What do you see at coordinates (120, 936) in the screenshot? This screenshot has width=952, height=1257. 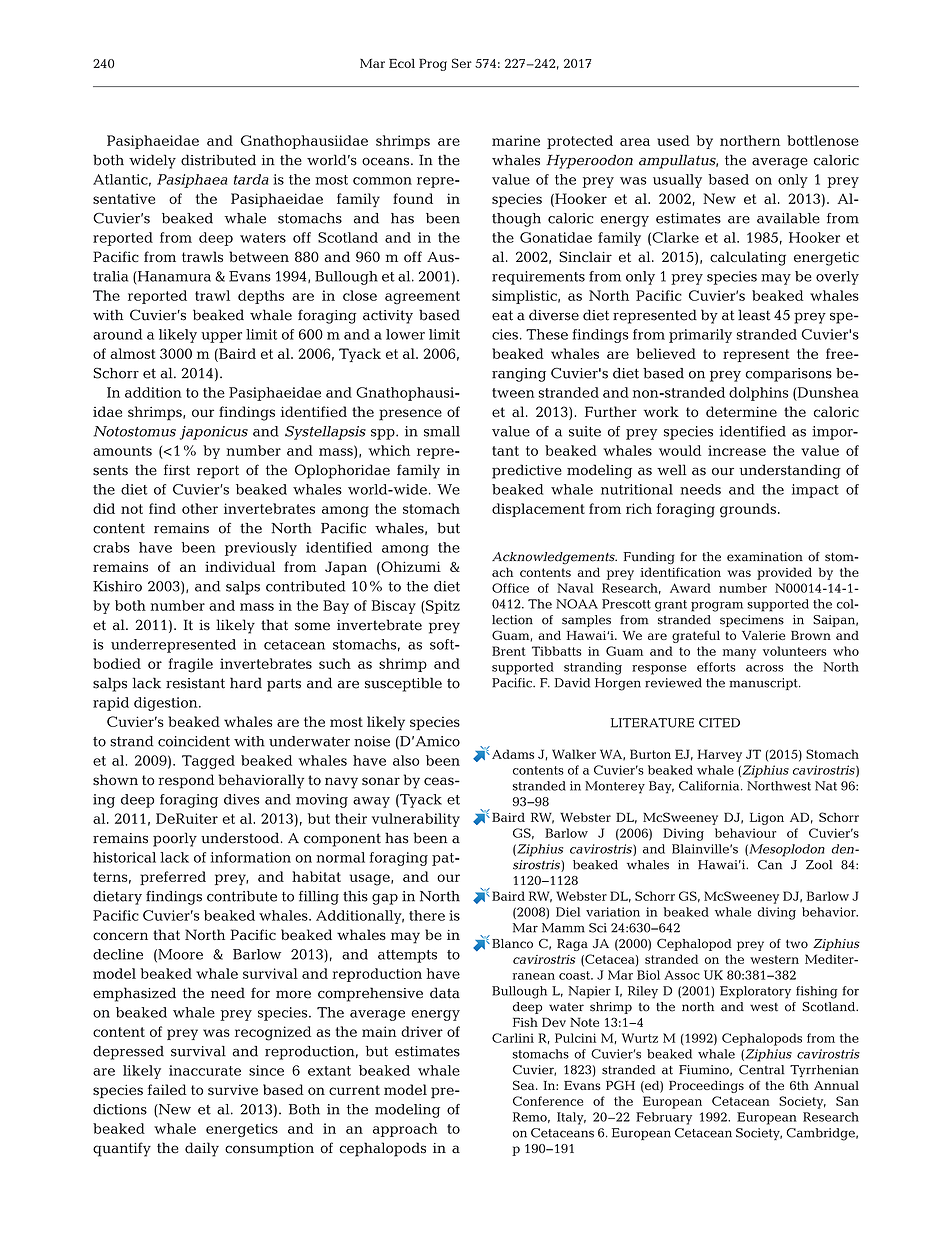 I see `concern` at bounding box center [120, 936].
